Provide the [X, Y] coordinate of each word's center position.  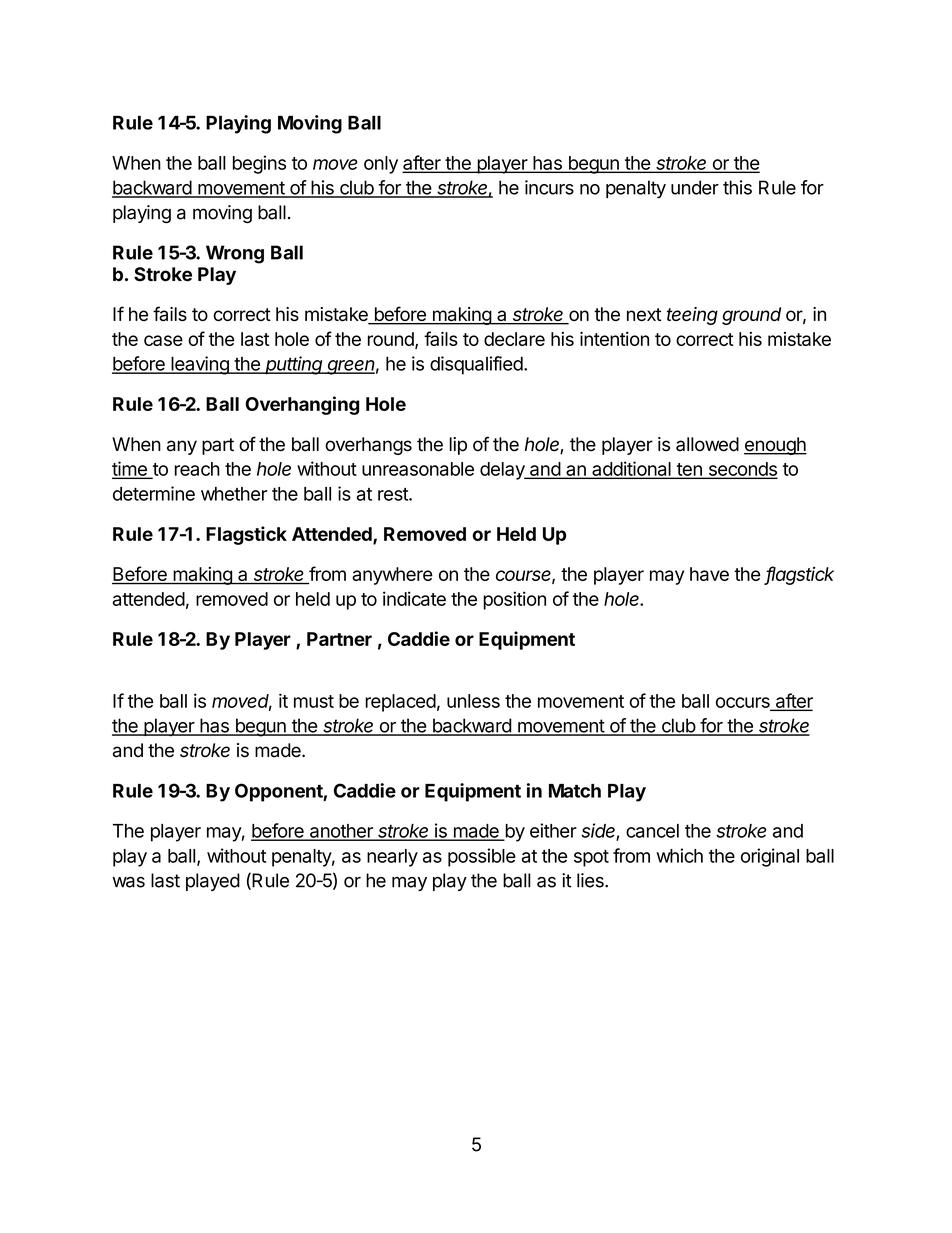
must [314, 701]
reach [197, 469]
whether [234, 494]
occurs [744, 703]
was [128, 882]
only [381, 165]
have [709, 574]
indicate [414, 598]
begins [259, 164]
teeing [692, 316]
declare [514, 339]
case [163, 340]
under [695, 187]
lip [458, 446]
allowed [707, 444]
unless [473, 701]
